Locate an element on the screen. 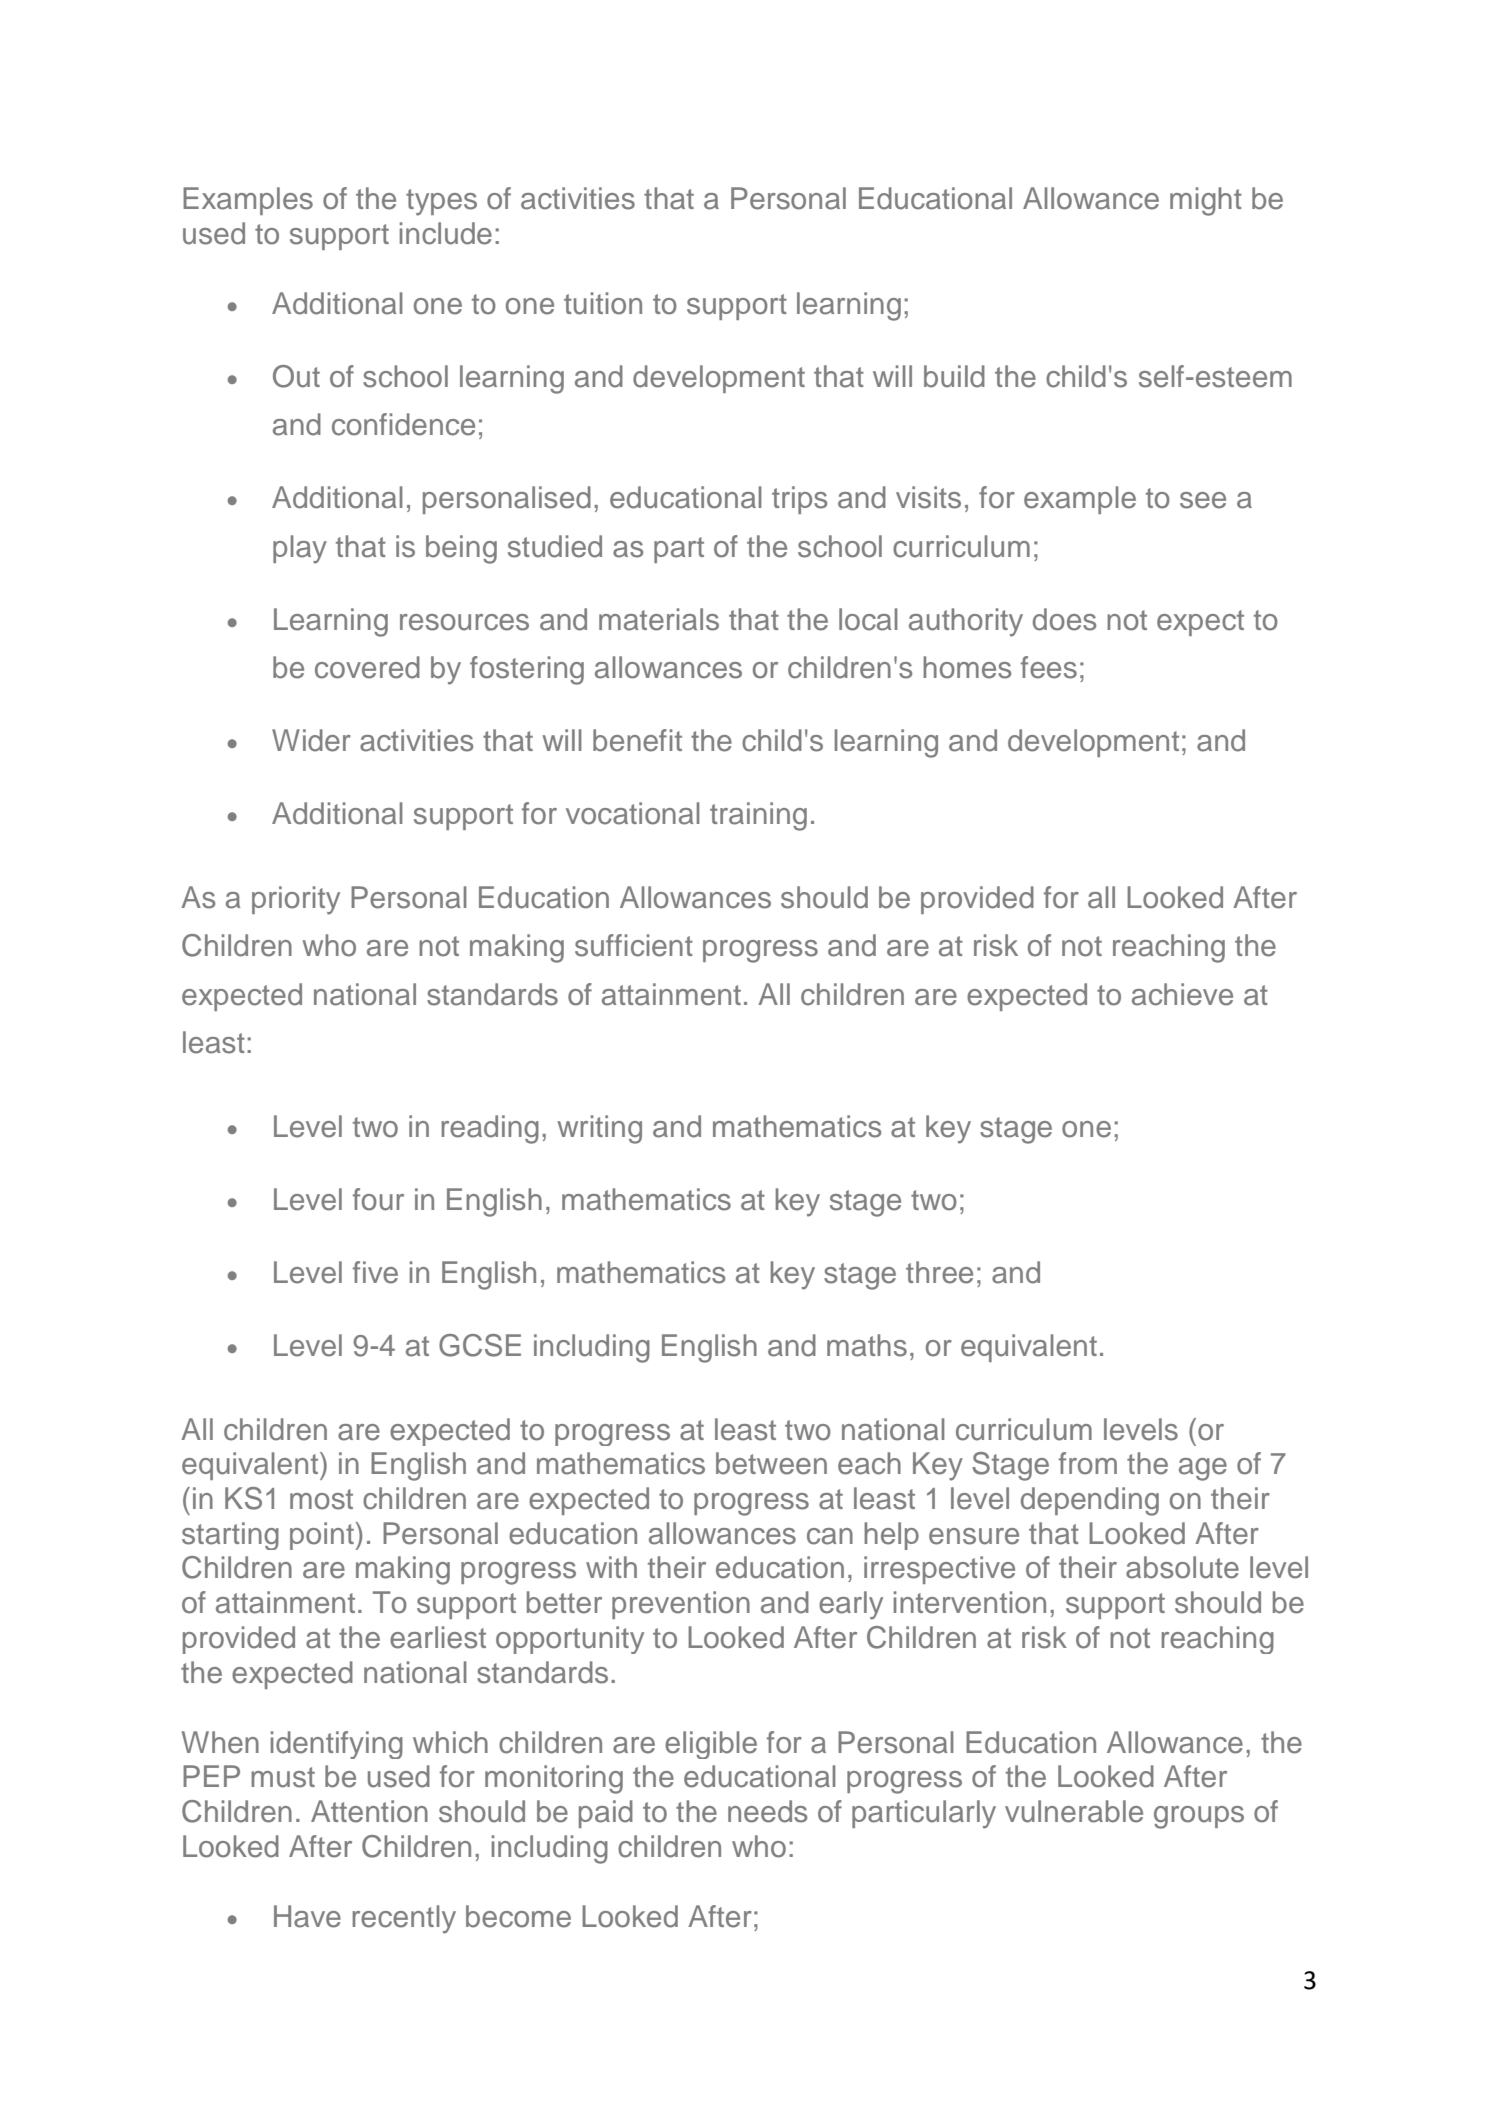 Image resolution: width=1498 pixels, height=2119 pixels. might is located at coordinates (1206, 201).
